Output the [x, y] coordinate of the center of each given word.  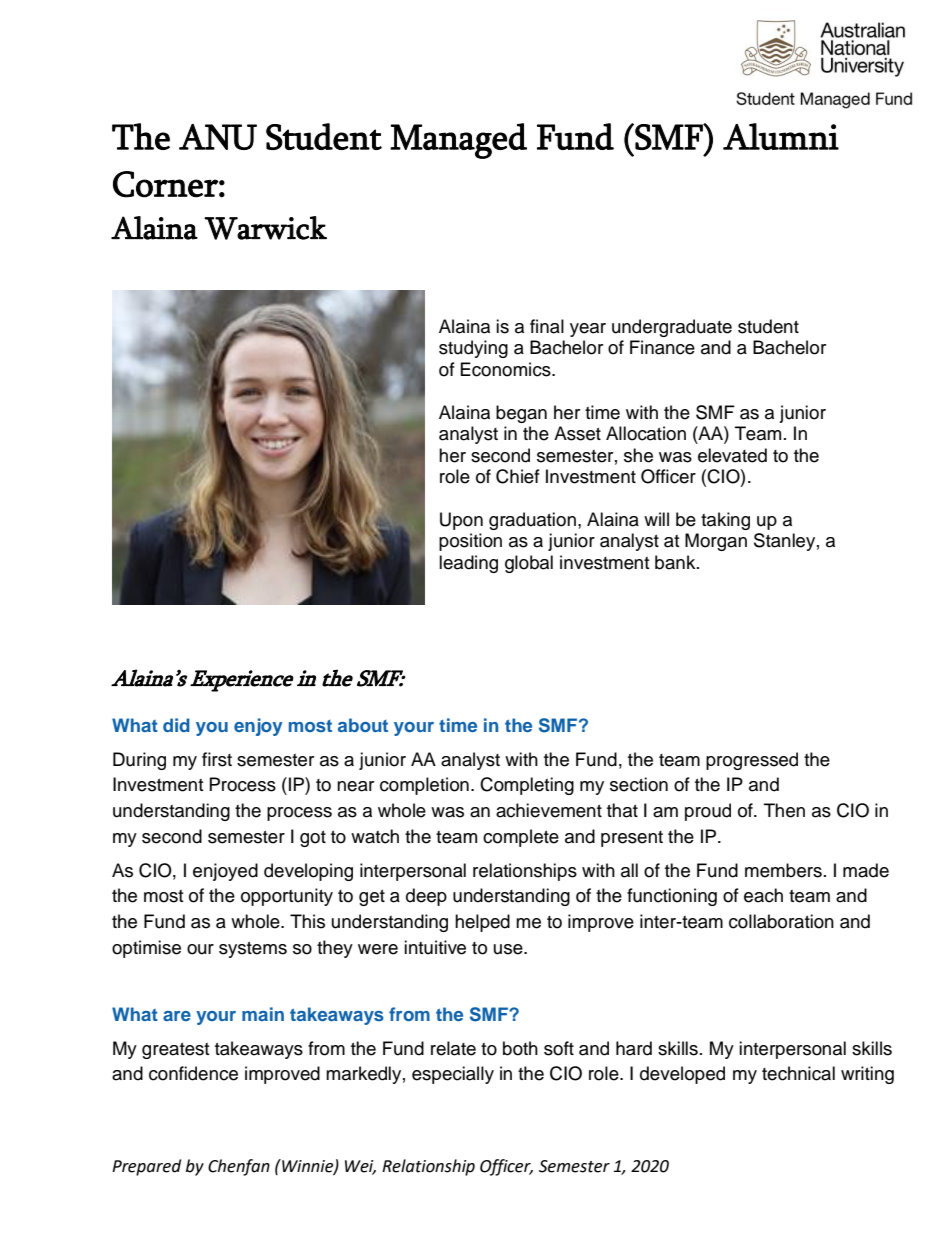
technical [798, 1073]
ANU [218, 137]
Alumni [781, 136]
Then [784, 810]
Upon [461, 521]
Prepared [146, 1167]
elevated [732, 455]
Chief [518, 476]
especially [453, 1075]
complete [521, 838]
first [217, 759]
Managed [458, 141]
